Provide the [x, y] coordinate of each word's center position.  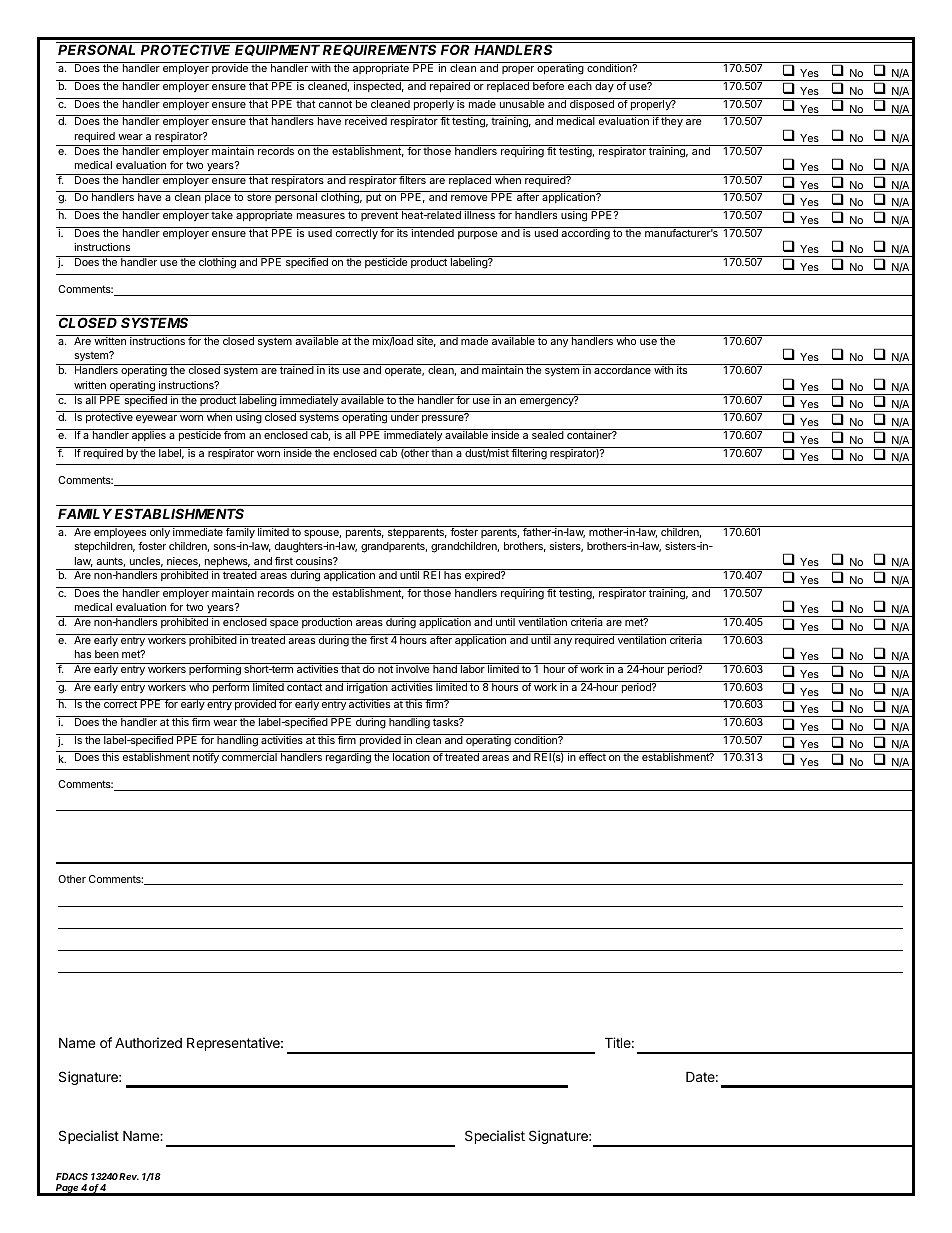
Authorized [148, 1042]
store [259, 197]
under [405, 417]
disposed [592, 104]
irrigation [367, 687]
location [411, 757]
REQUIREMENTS [379, 50]
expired [483, 576]
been [107, 654]
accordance [622, 370]
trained [297, 370]
